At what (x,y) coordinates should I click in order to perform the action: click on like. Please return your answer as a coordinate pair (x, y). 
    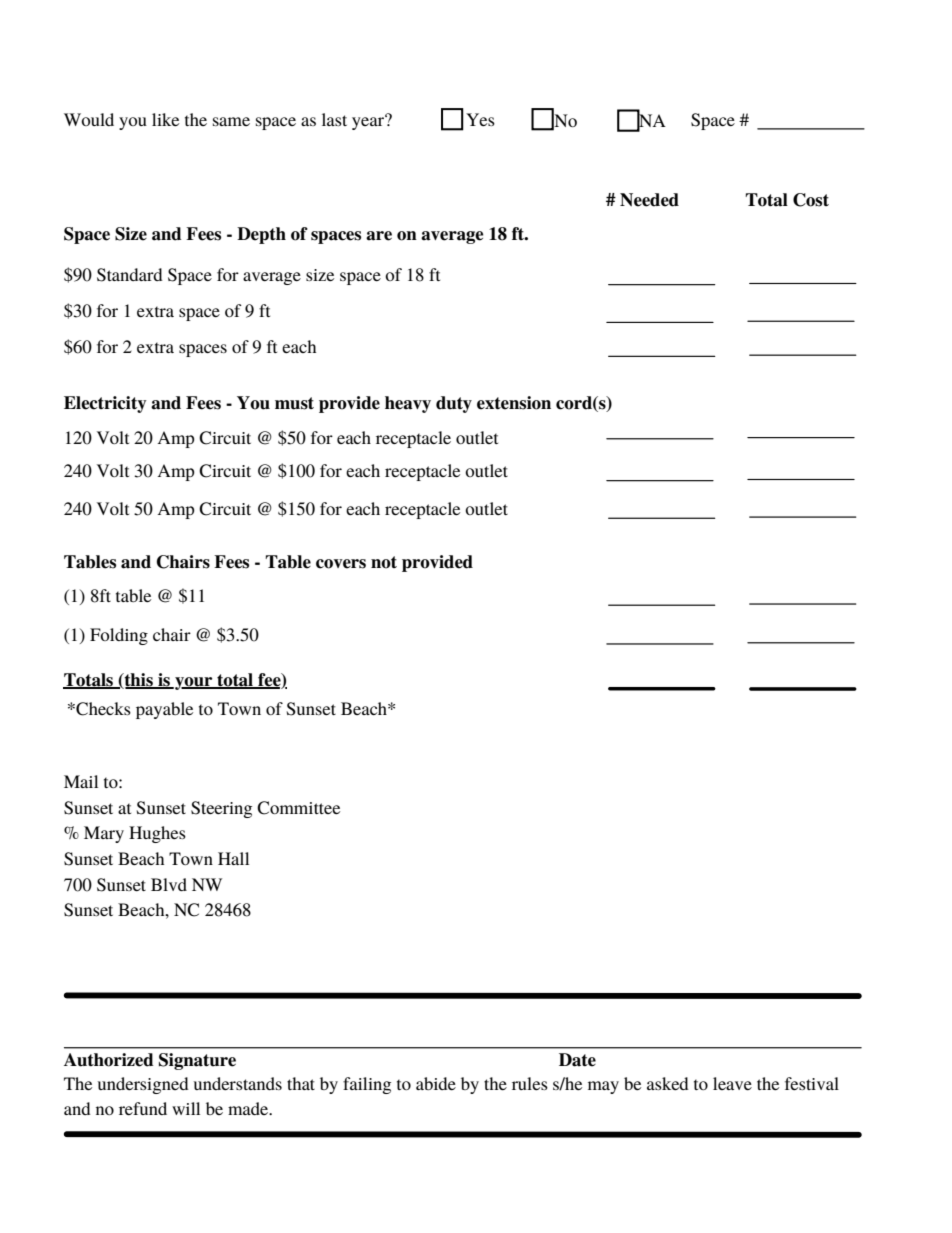
    Looking at the image, I should click on (165, 119).
